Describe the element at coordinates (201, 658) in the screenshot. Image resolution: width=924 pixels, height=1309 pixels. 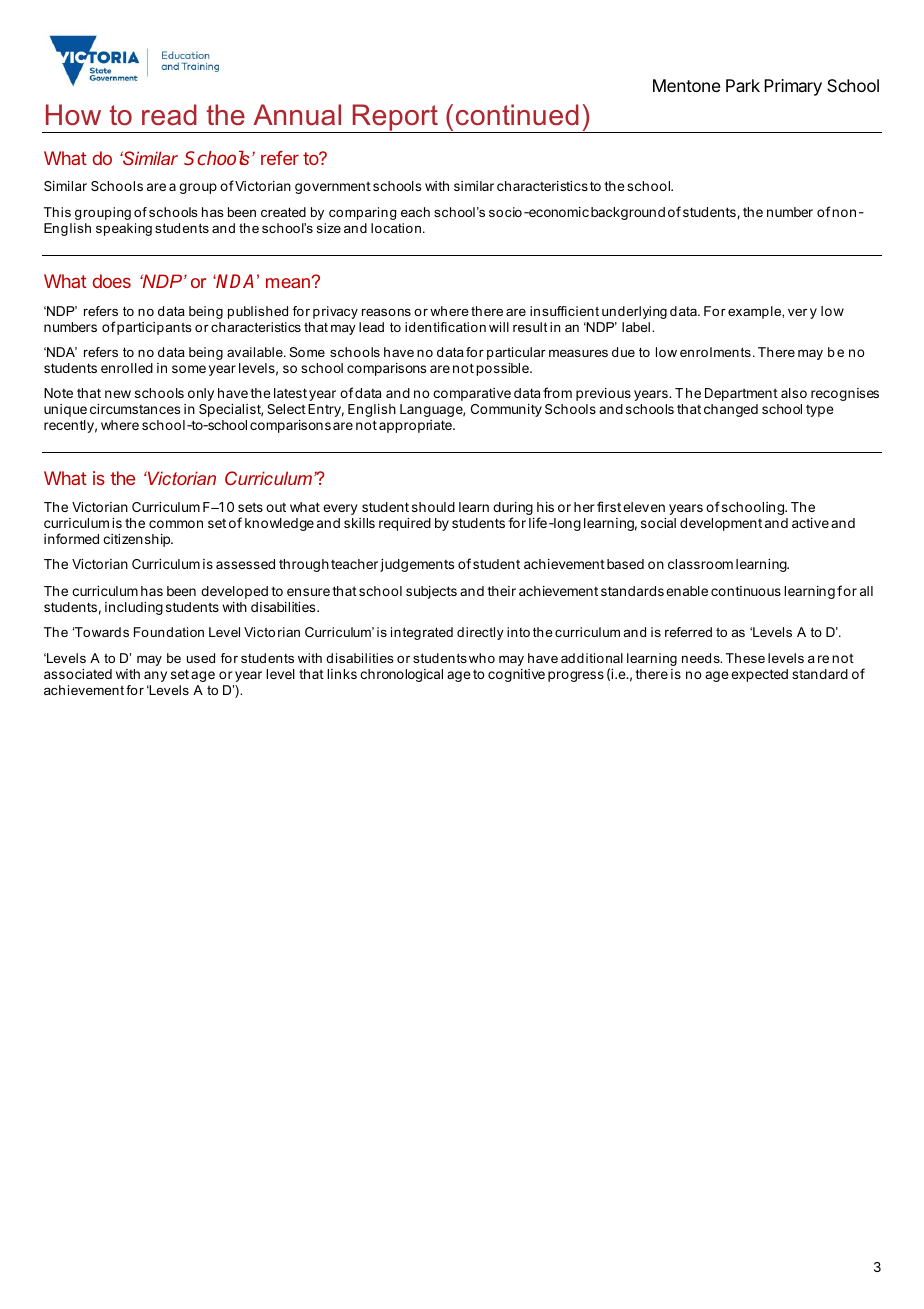
I see `used` at that location.
